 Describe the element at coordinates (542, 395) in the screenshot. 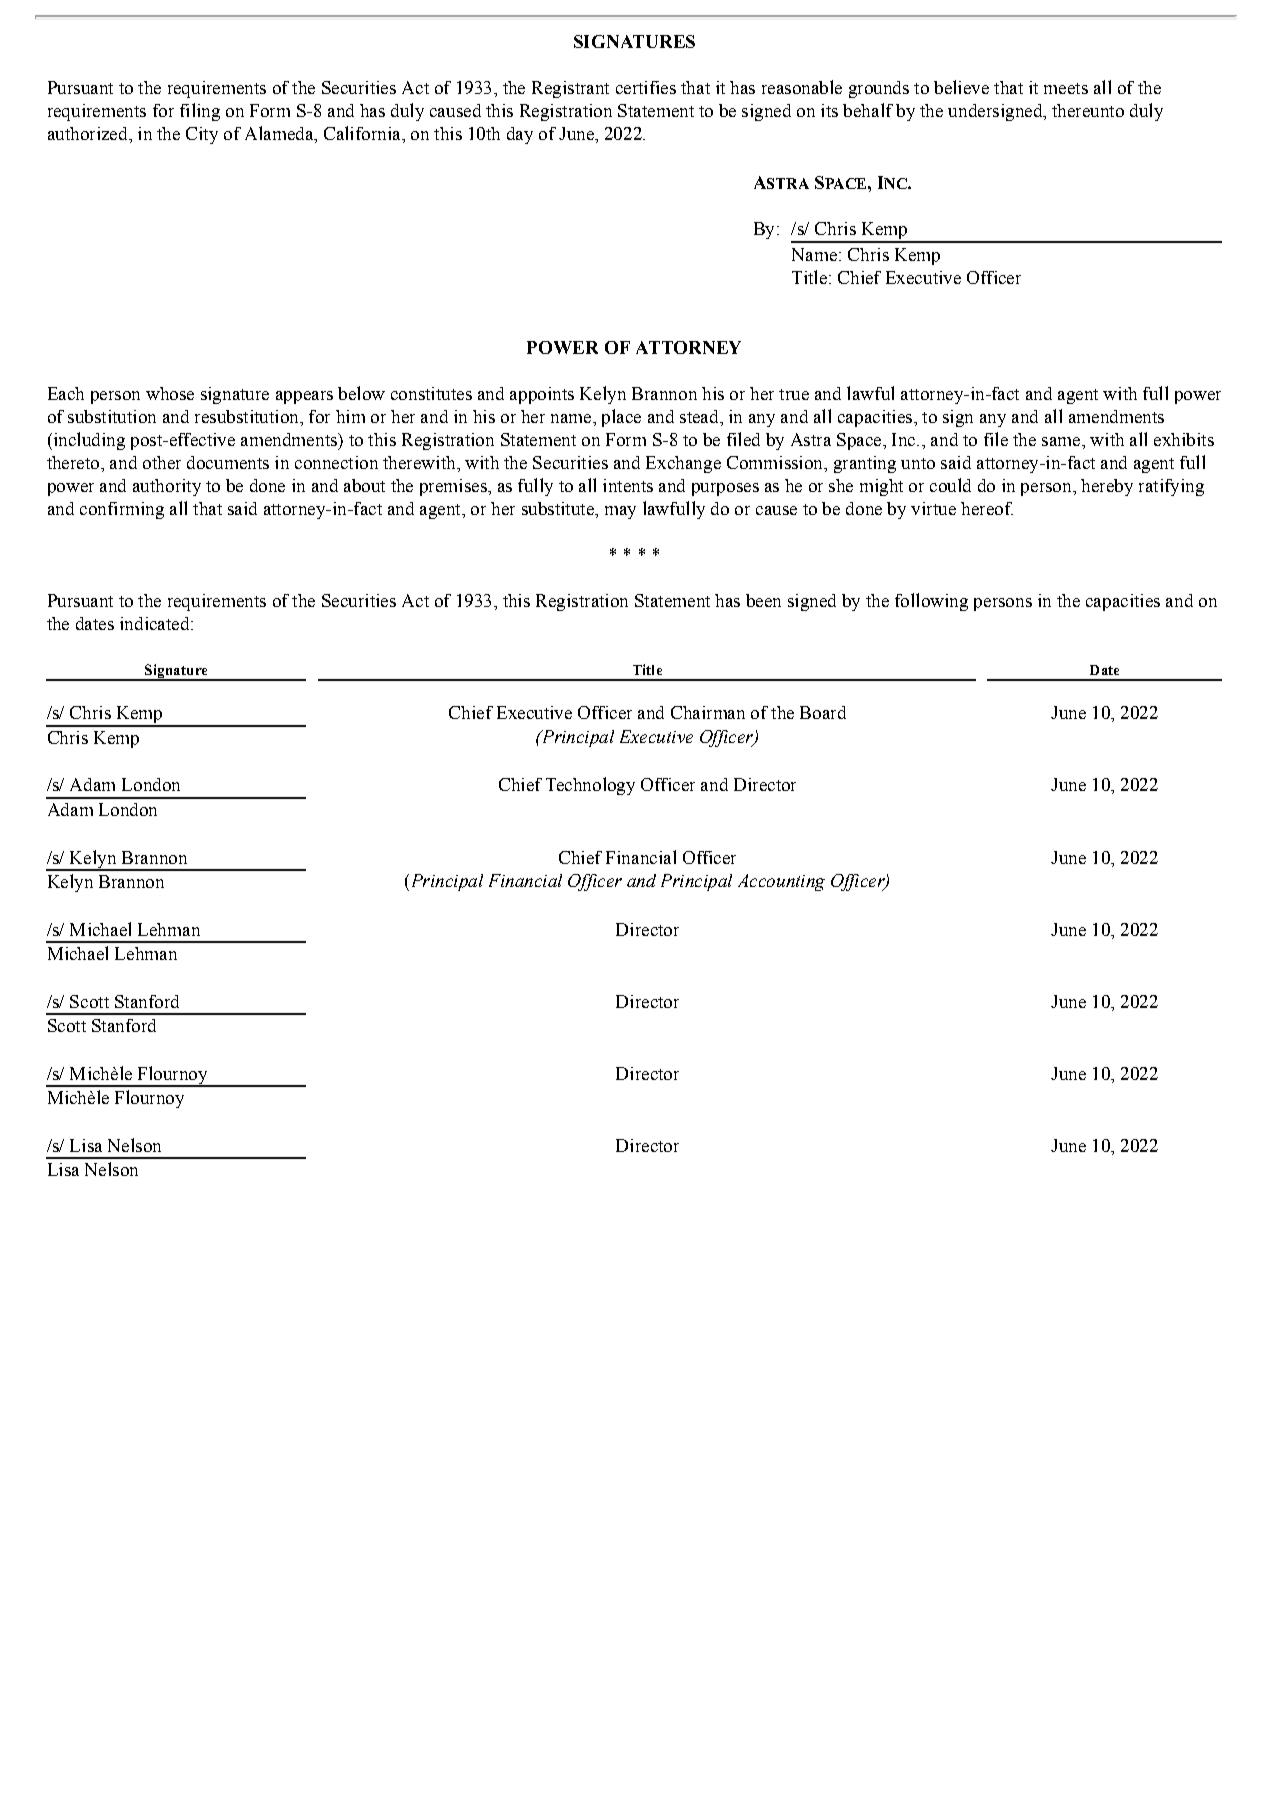

I see `appoints` at that location.
